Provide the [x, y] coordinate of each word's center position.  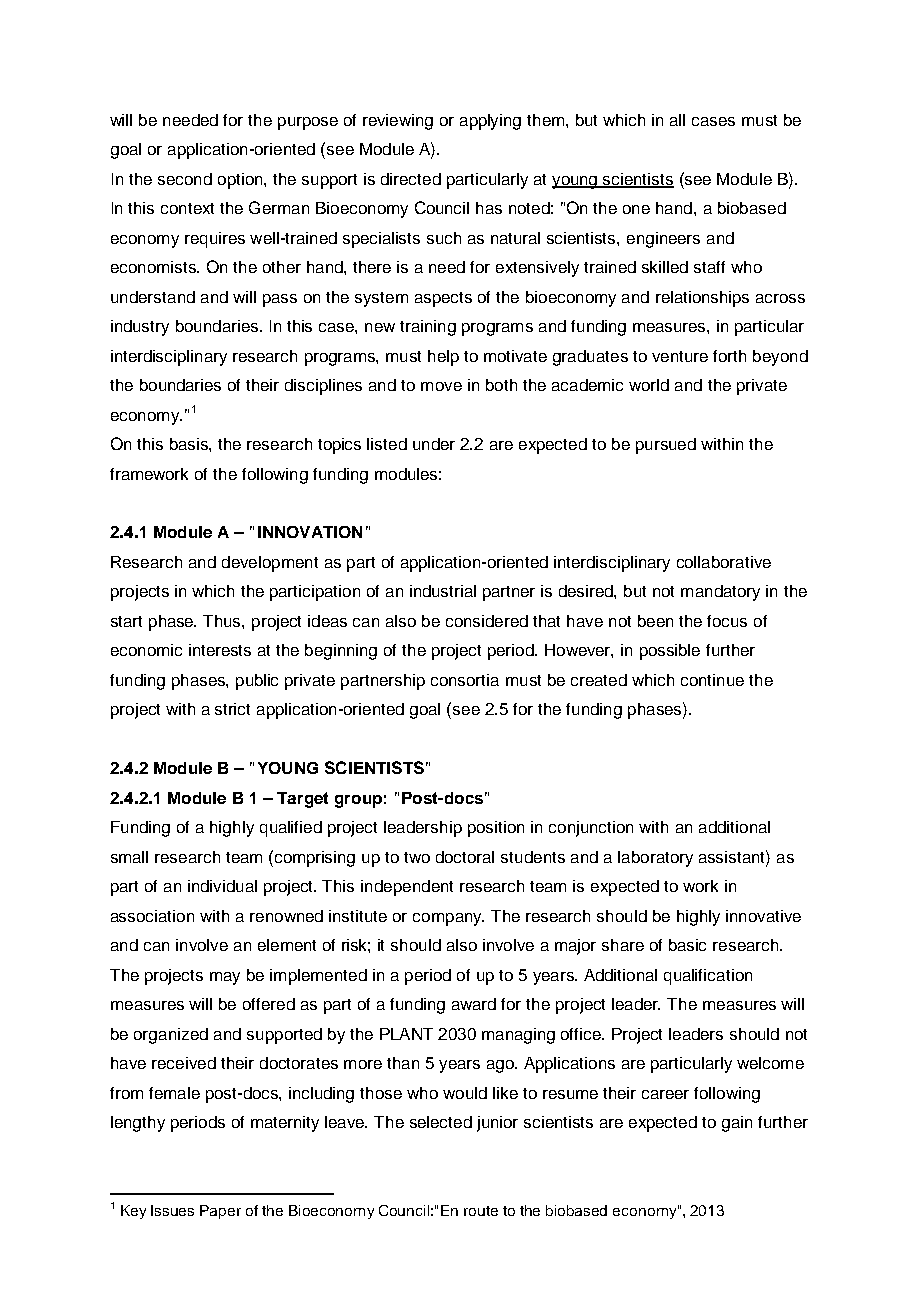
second [185, 179]
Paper [220, 1212]
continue [712, 680]
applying [490, 122]
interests [220, 650]
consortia [465, 680]
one [636, 209]
